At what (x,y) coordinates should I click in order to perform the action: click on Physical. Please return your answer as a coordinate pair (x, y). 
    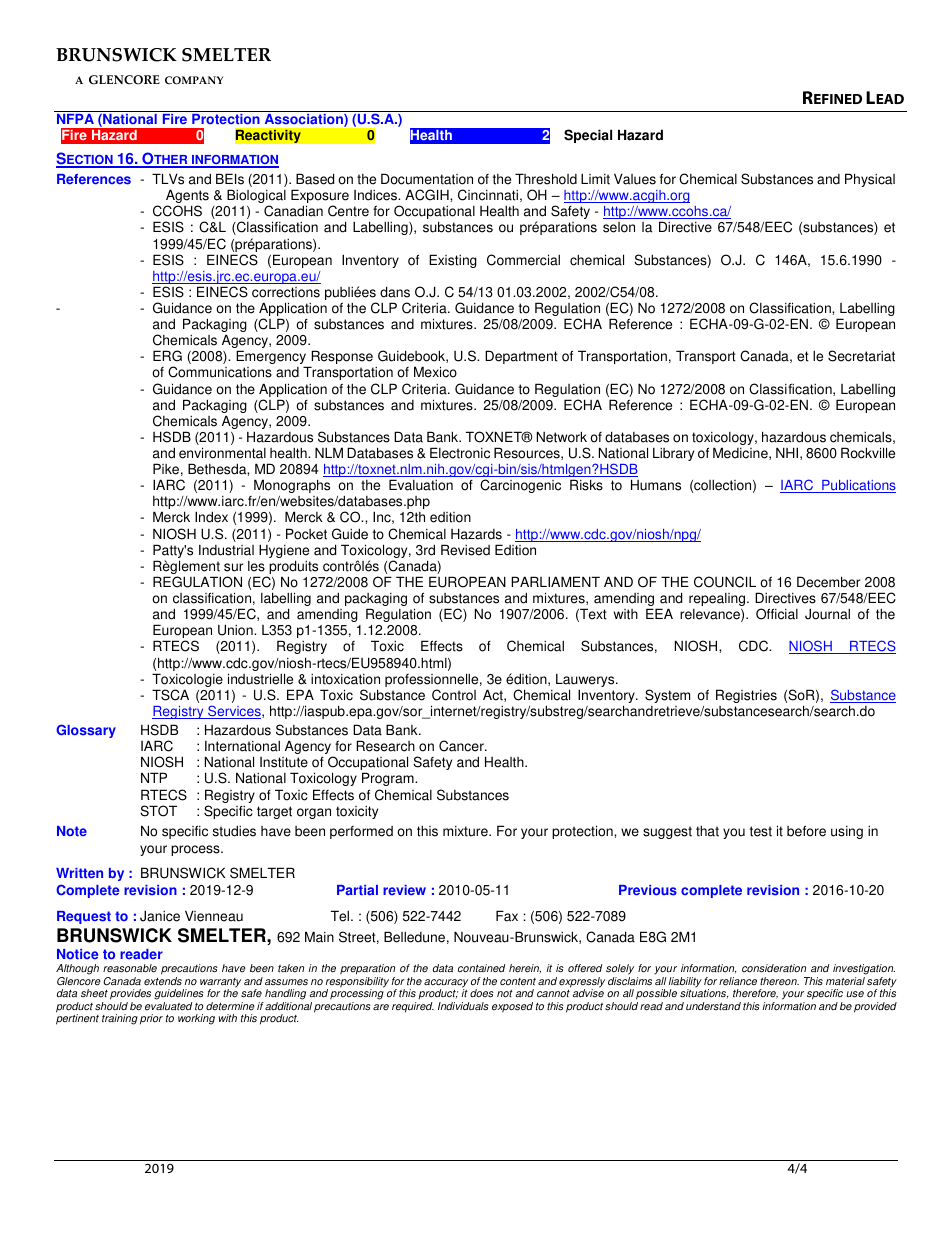
    Looking at the image, I should click on (870, 180).
